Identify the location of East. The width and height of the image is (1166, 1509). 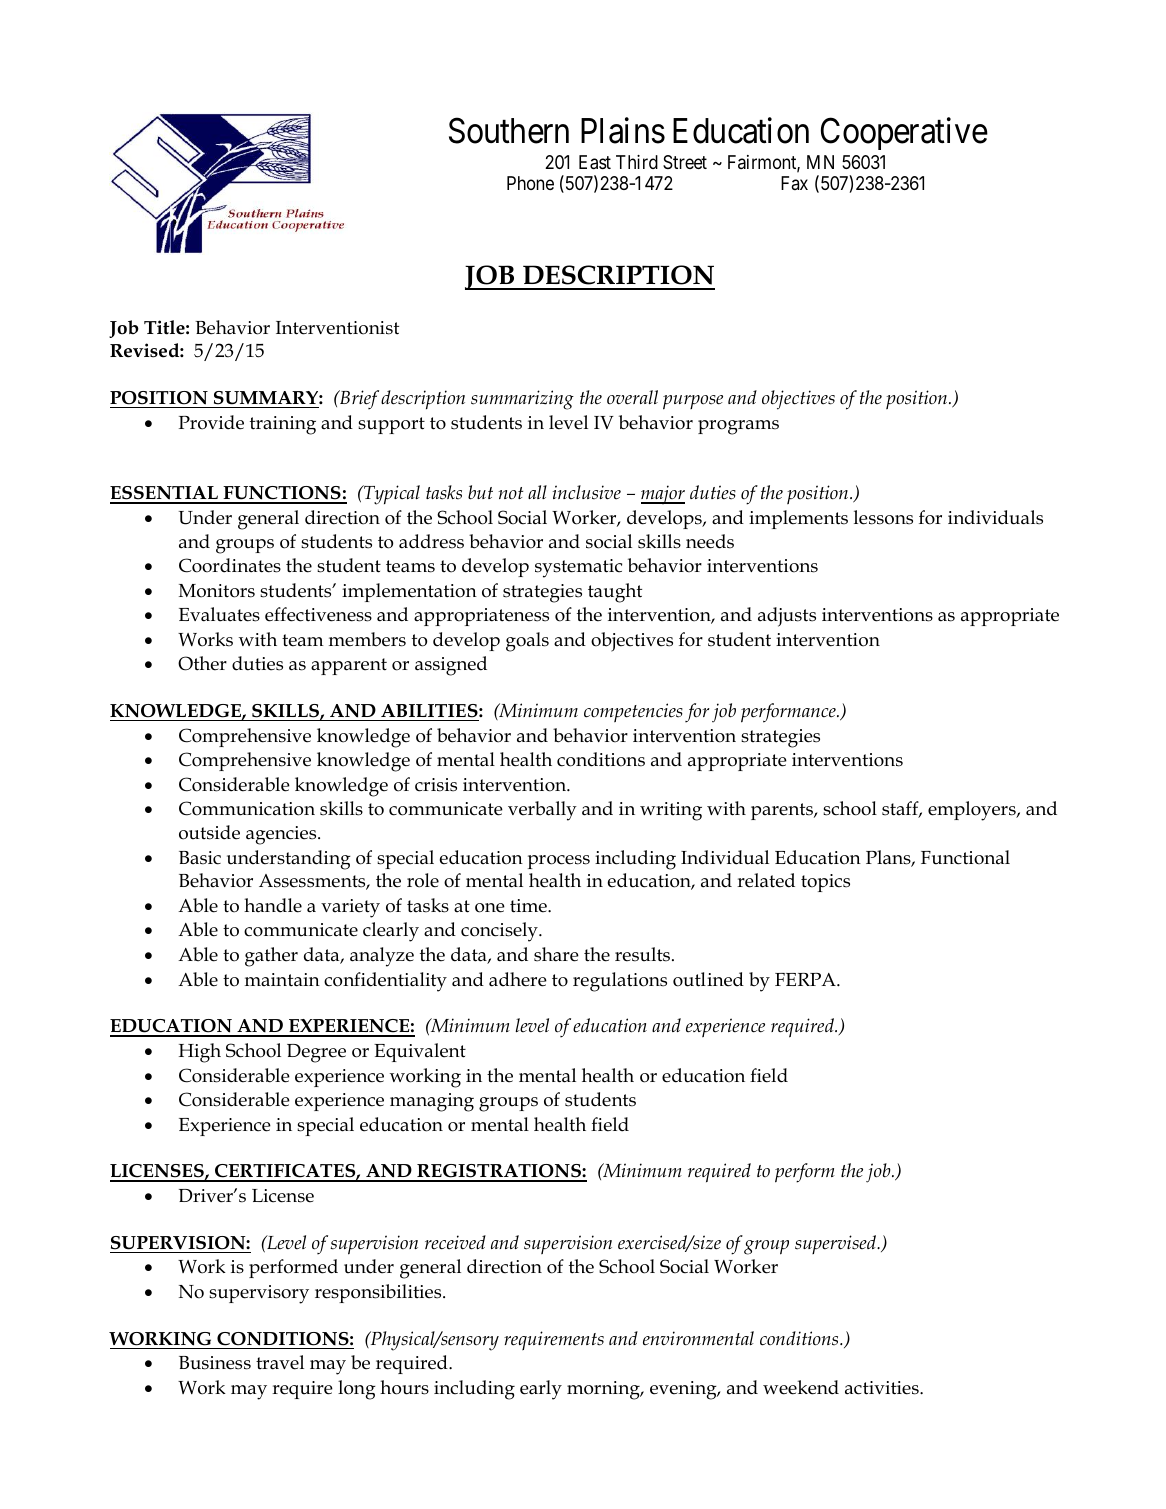
(595, 162).
